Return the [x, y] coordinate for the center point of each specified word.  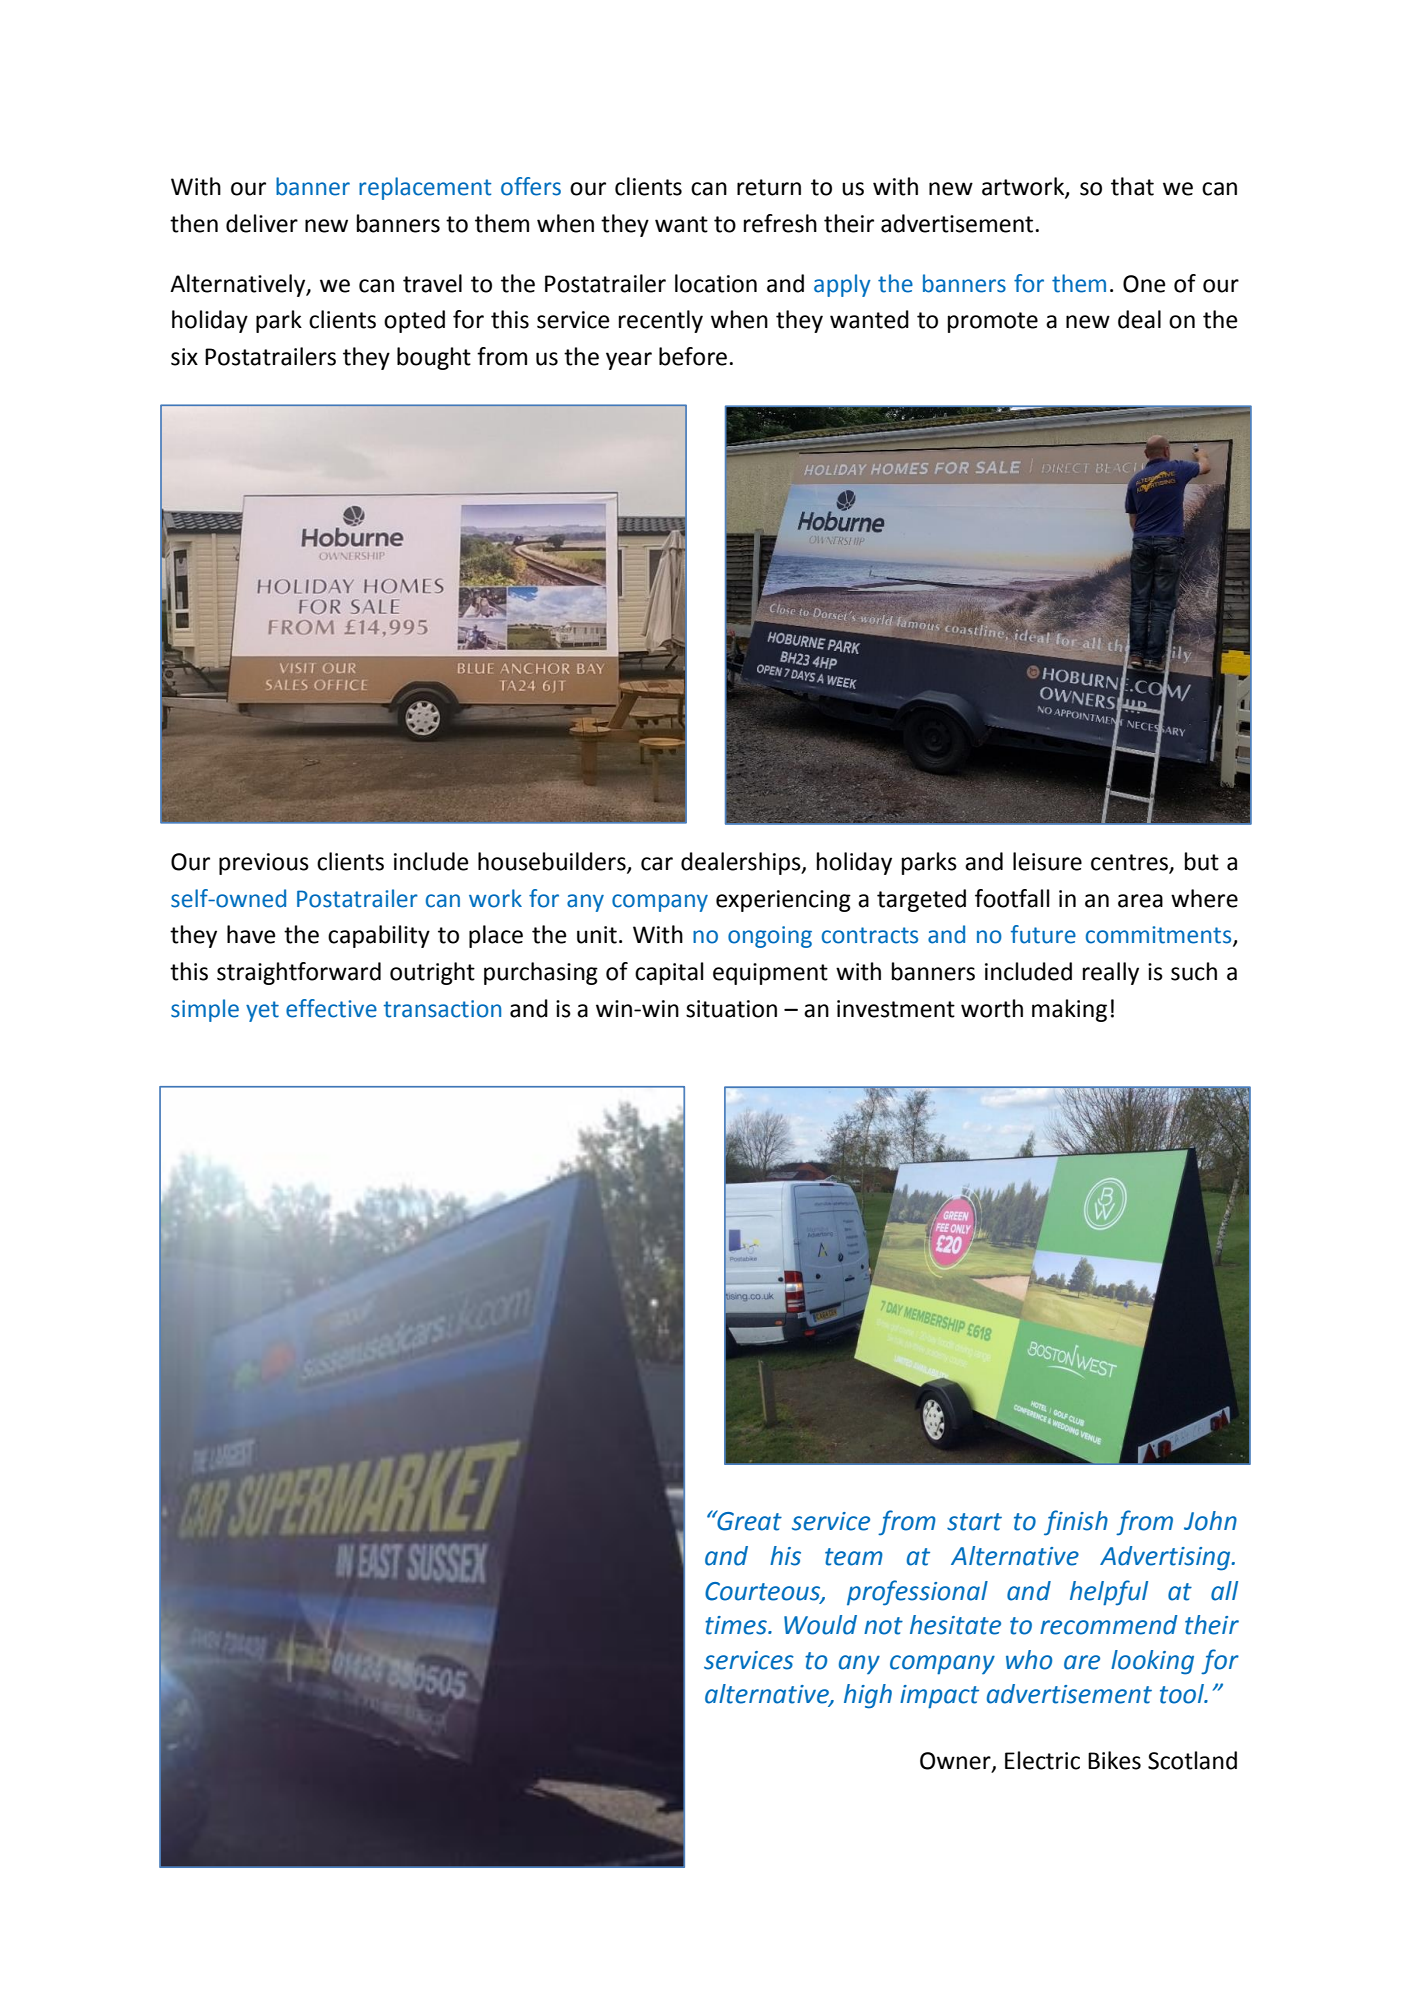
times [737, 1625]
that [1132, 186]
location [716, 283]
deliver [262, 223]
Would [820, 1625]
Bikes [1114, 1760]
